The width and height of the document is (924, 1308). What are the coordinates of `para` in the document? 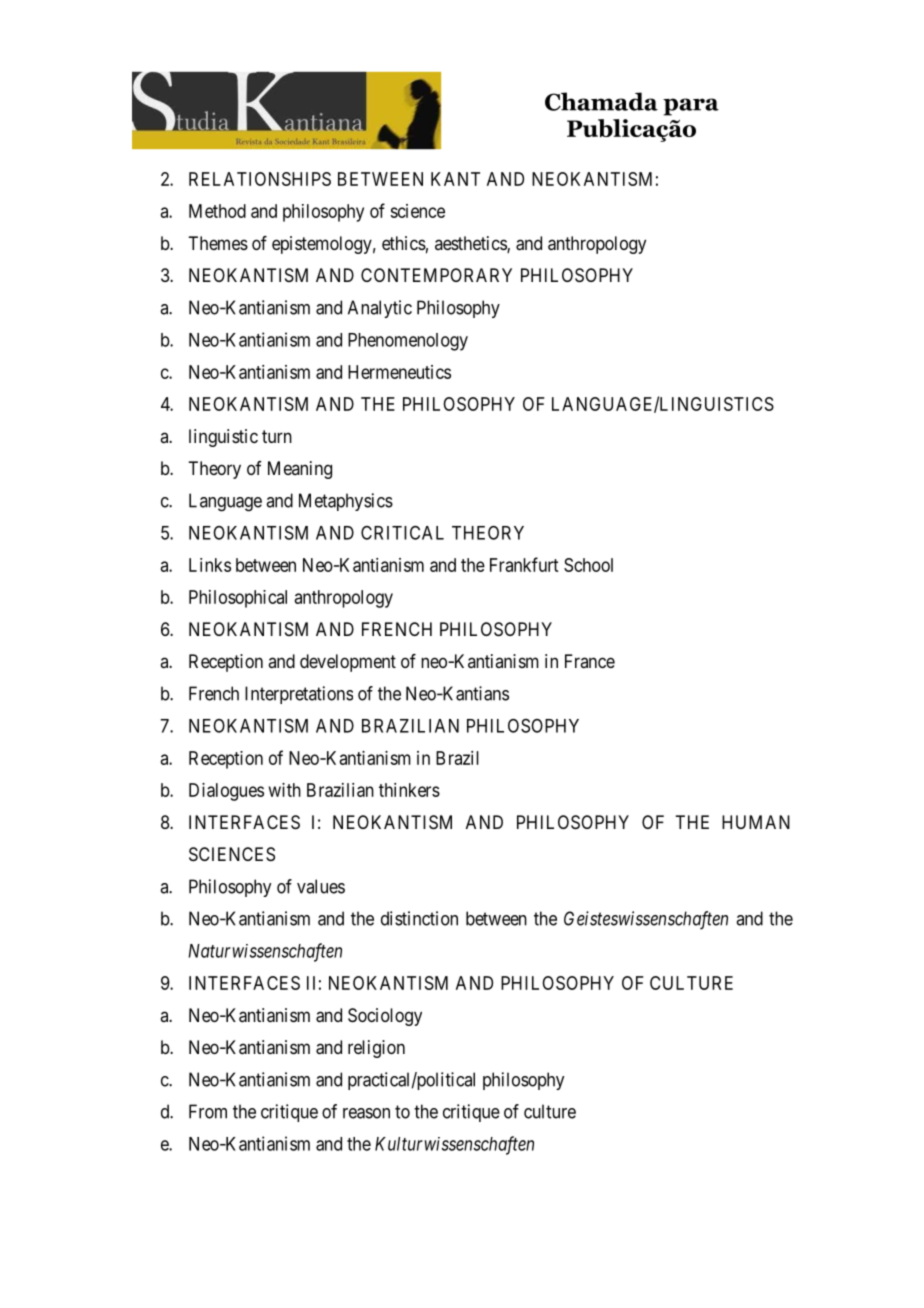 It's located at (691, 107).
